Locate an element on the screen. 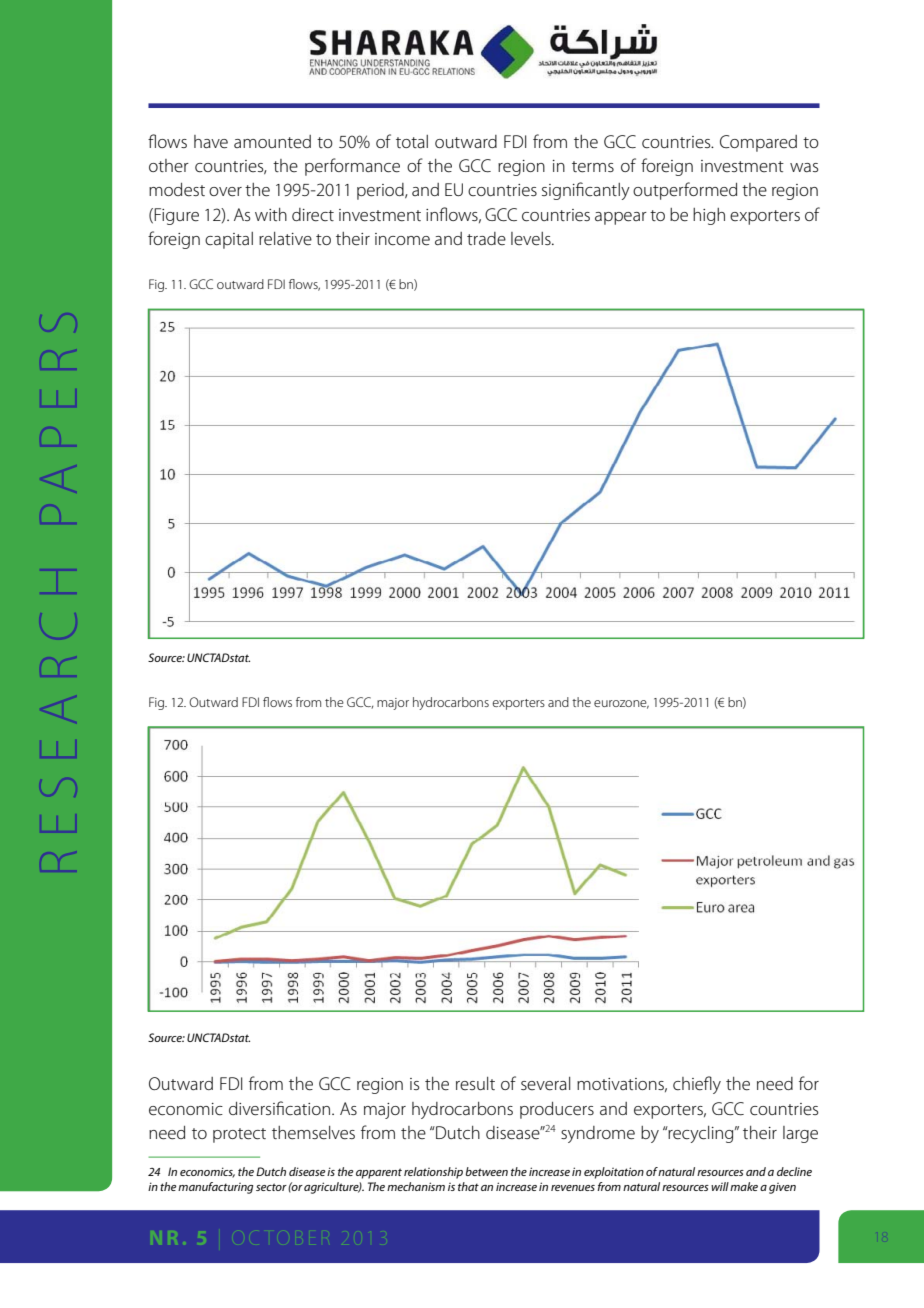  diversification is located at coordinates (279, 1108).
